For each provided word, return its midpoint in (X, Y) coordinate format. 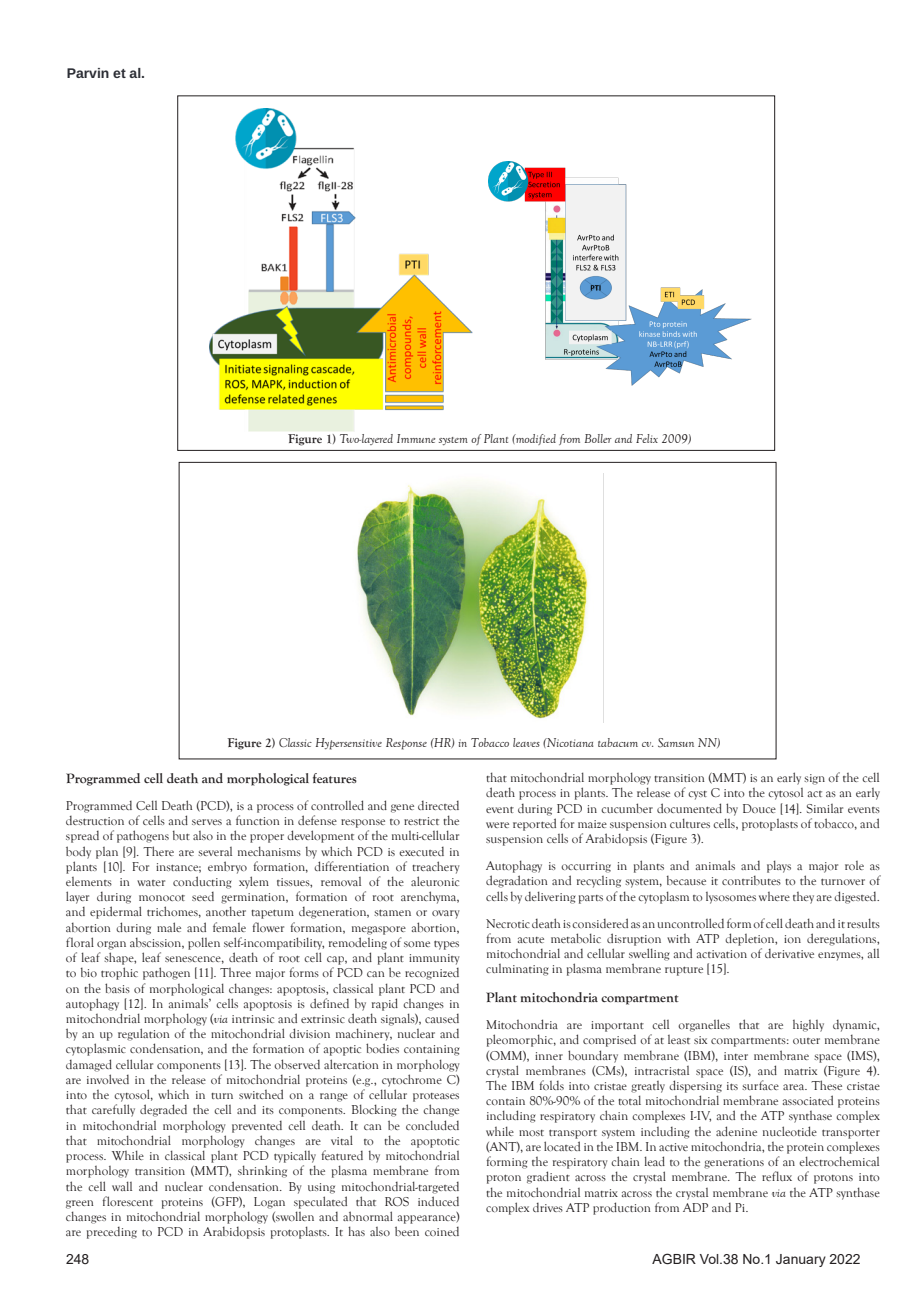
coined (442, 1231)
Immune (416, 438)
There (159, 851)
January (801, 1260)
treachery (436, 867)
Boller (598, 438)
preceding (112, 1233)
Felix (647, 438)
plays (779, 866)
